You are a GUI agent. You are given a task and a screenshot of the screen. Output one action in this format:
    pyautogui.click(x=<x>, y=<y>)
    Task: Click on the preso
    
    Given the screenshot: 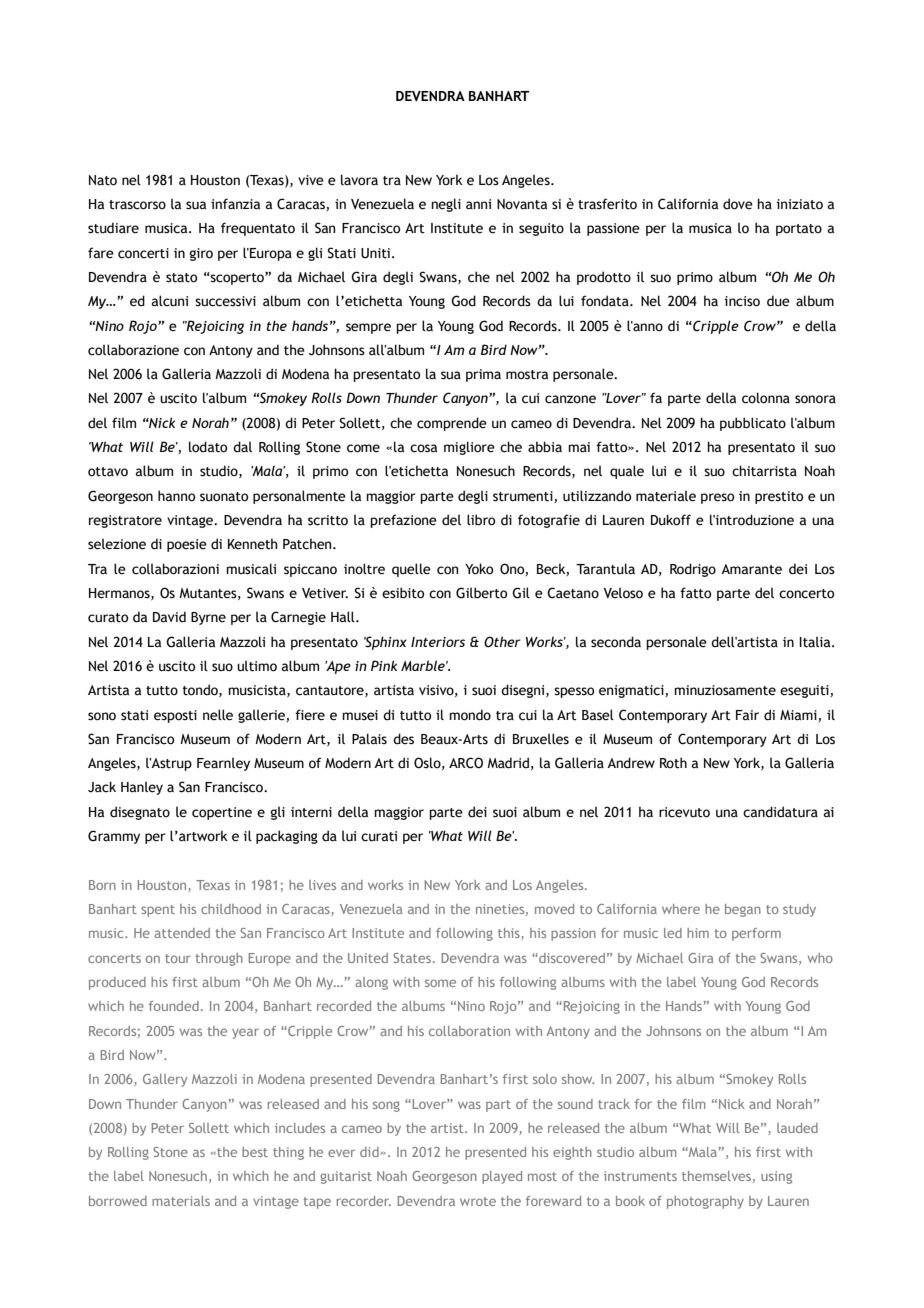 What is the action you would take?
    pyautogui.click(x=717, y=498)
